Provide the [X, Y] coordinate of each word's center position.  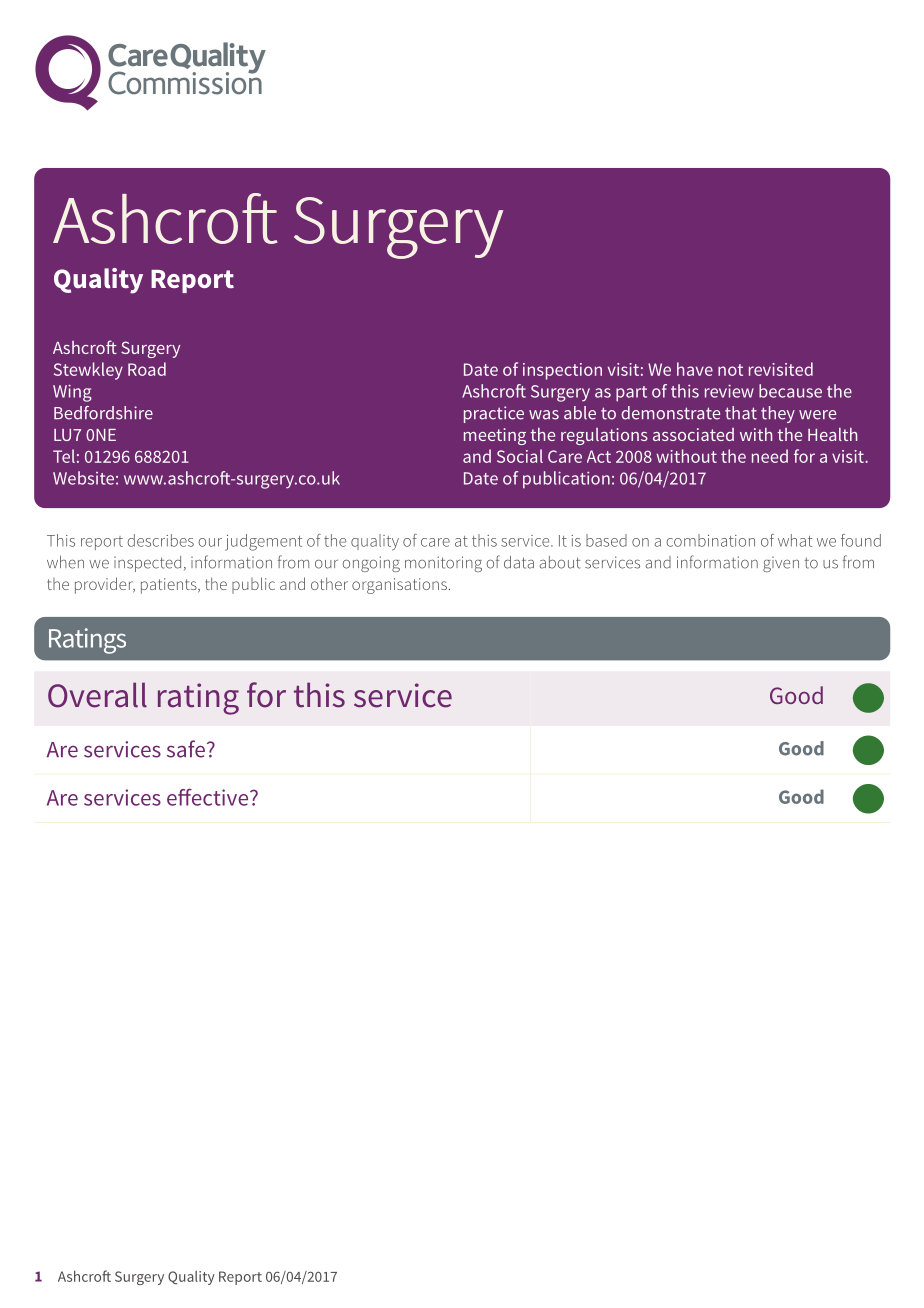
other [329, 583]
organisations [399, 586]
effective [209, 797]
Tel [64, 456]
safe [186, 749]
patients [170, 586]
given [781, 564]
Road [147, 369]
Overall [97, 695]
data [519, 562]
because [790, 391]
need [770, 456]
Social [520, 456]
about [560, 562]
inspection [562, 371]
